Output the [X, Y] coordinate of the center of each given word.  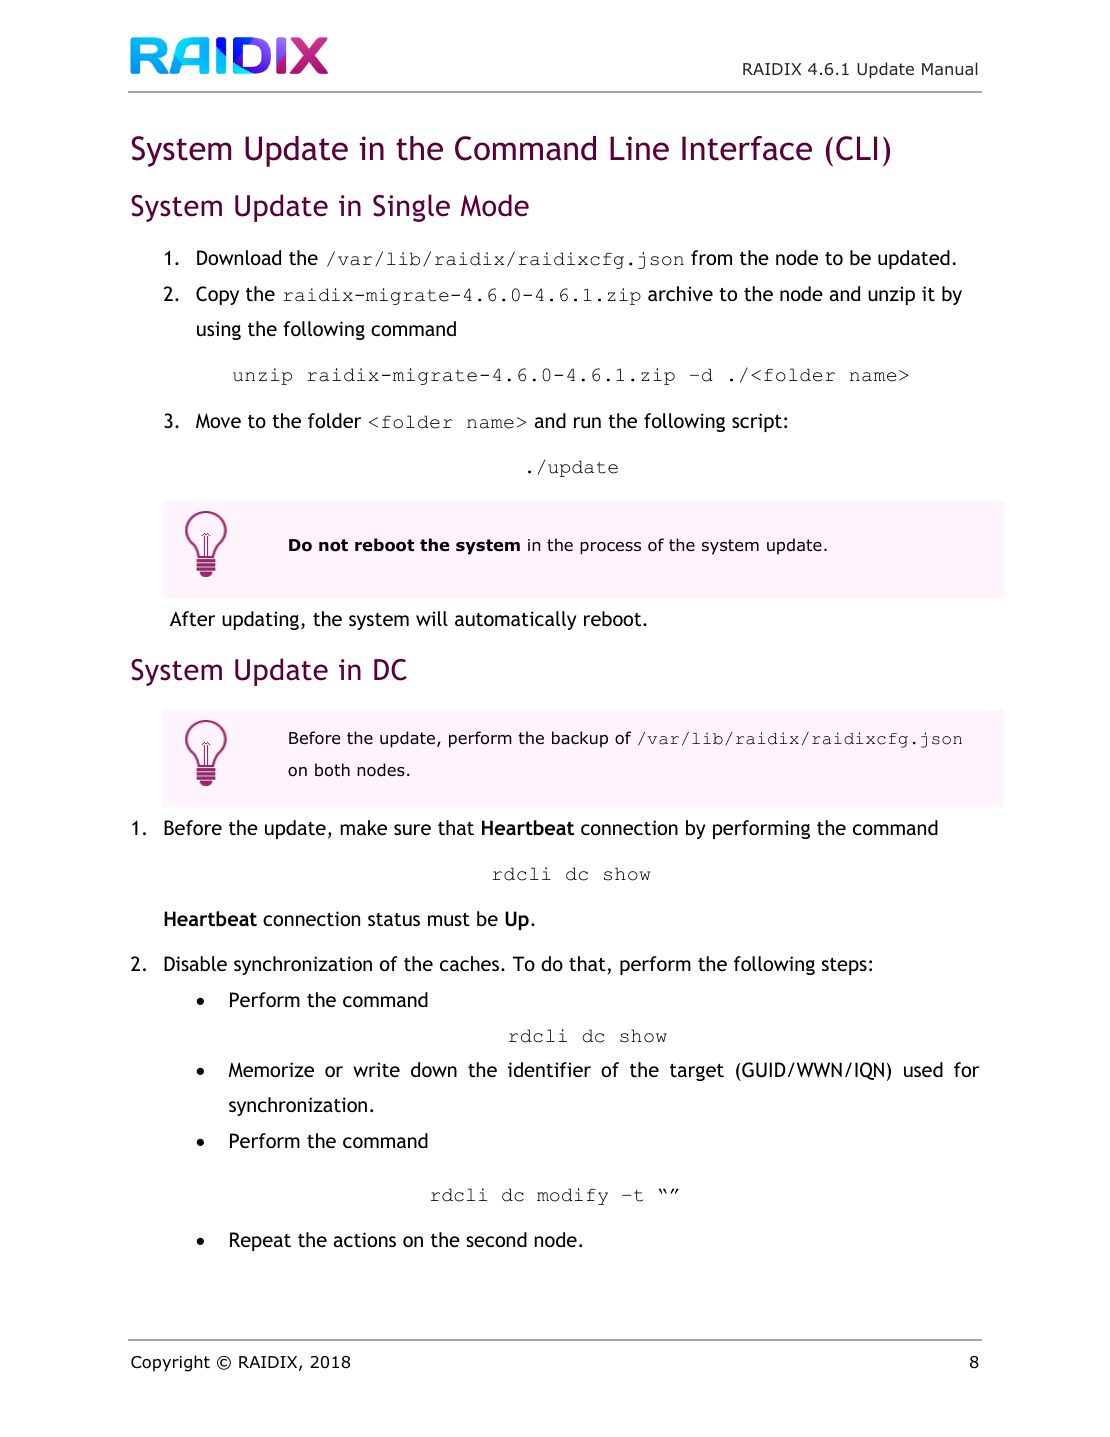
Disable [195, 963]
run [587, 422]
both [332, 770]
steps [844, 966]
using [219, 330]
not [333, 545]
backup [580, 739]
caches [469, 963]
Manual [950, 68]
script [757, 422]
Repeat [260, 1241]
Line [639, 148]
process [610, 548]
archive [680, 293]
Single [411, 208]
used [923, 1069]
